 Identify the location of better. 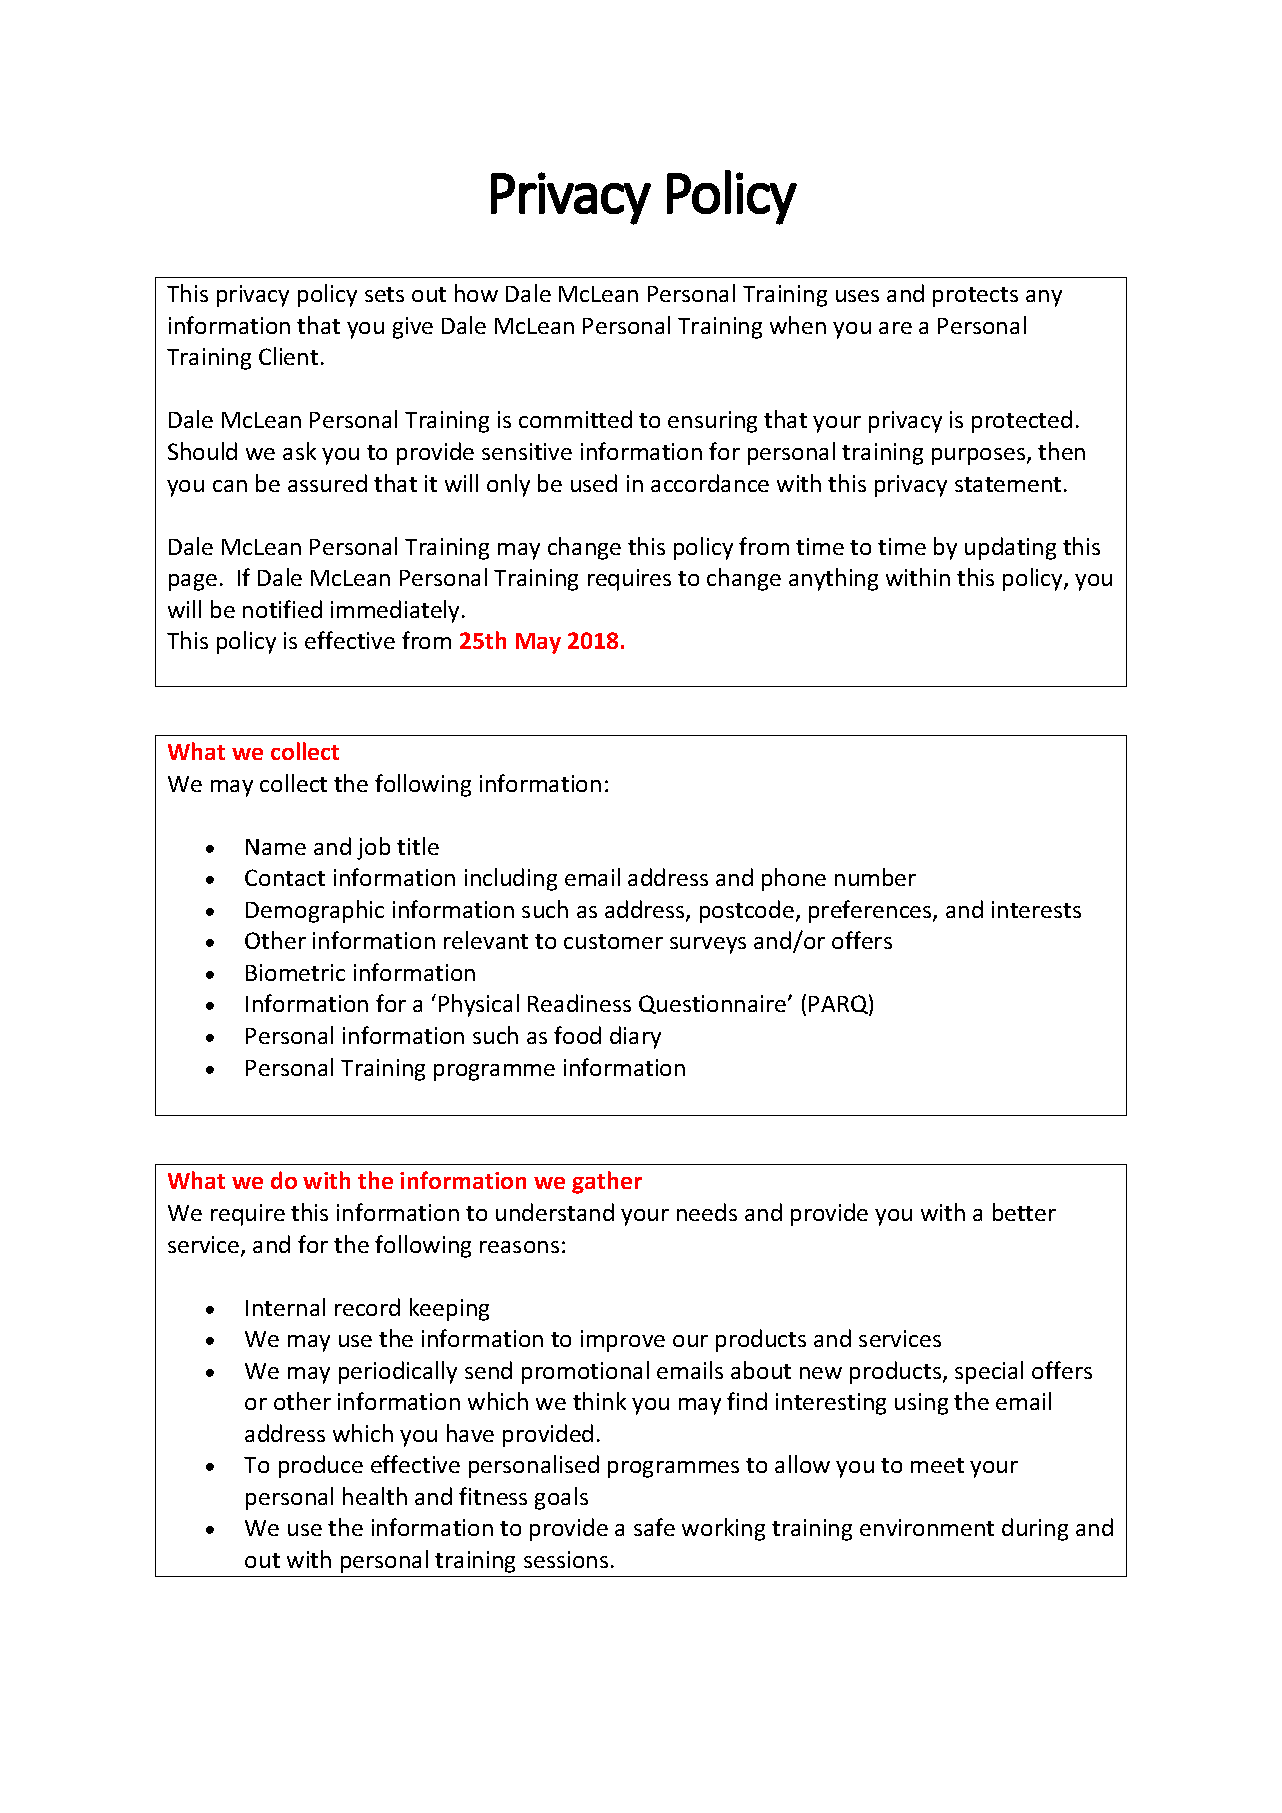
(1024, 1212).
